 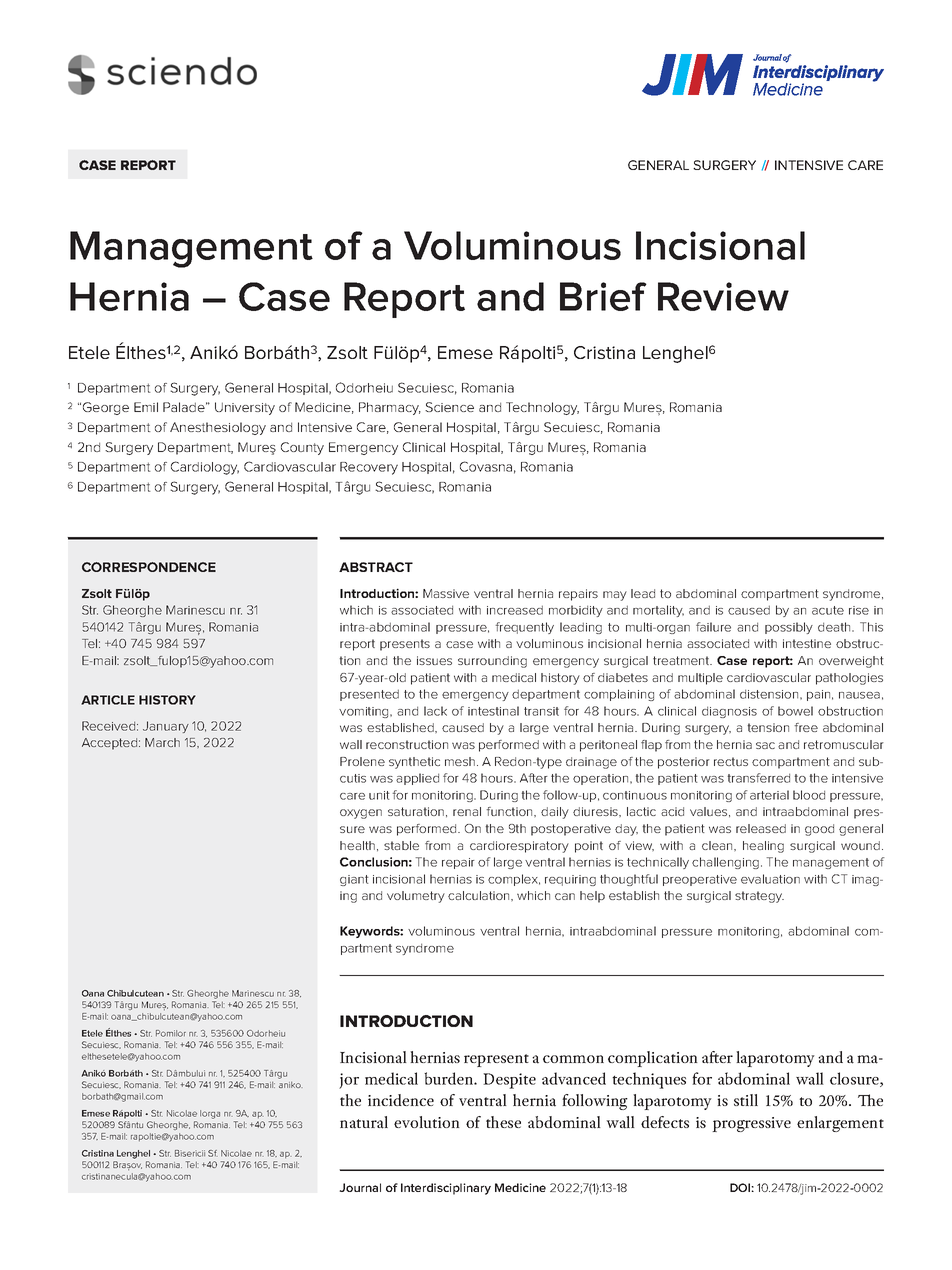 I want to click on Emil, so click(x=146, y=407).
